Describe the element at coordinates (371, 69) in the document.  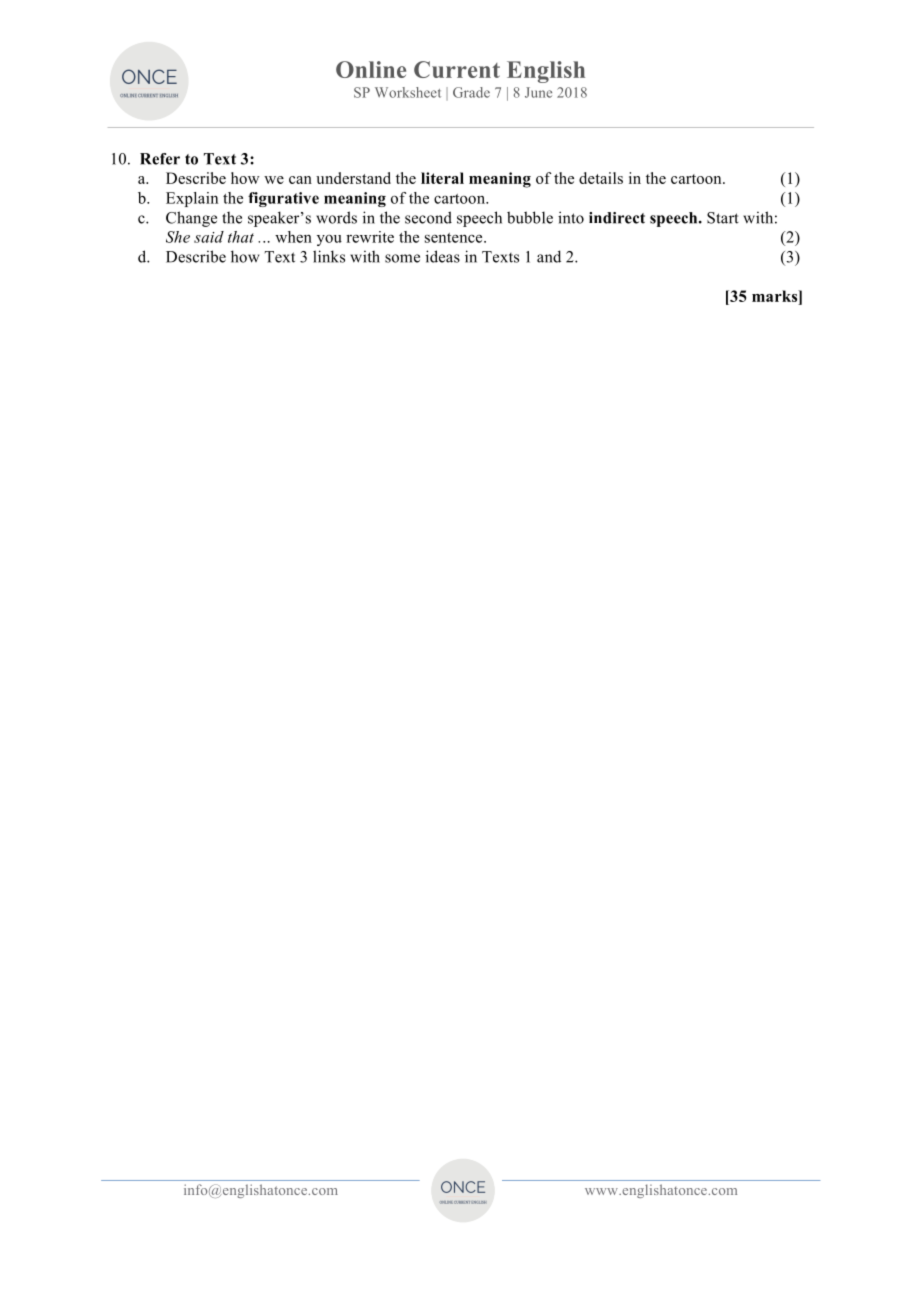
I see `Online` at that location.
